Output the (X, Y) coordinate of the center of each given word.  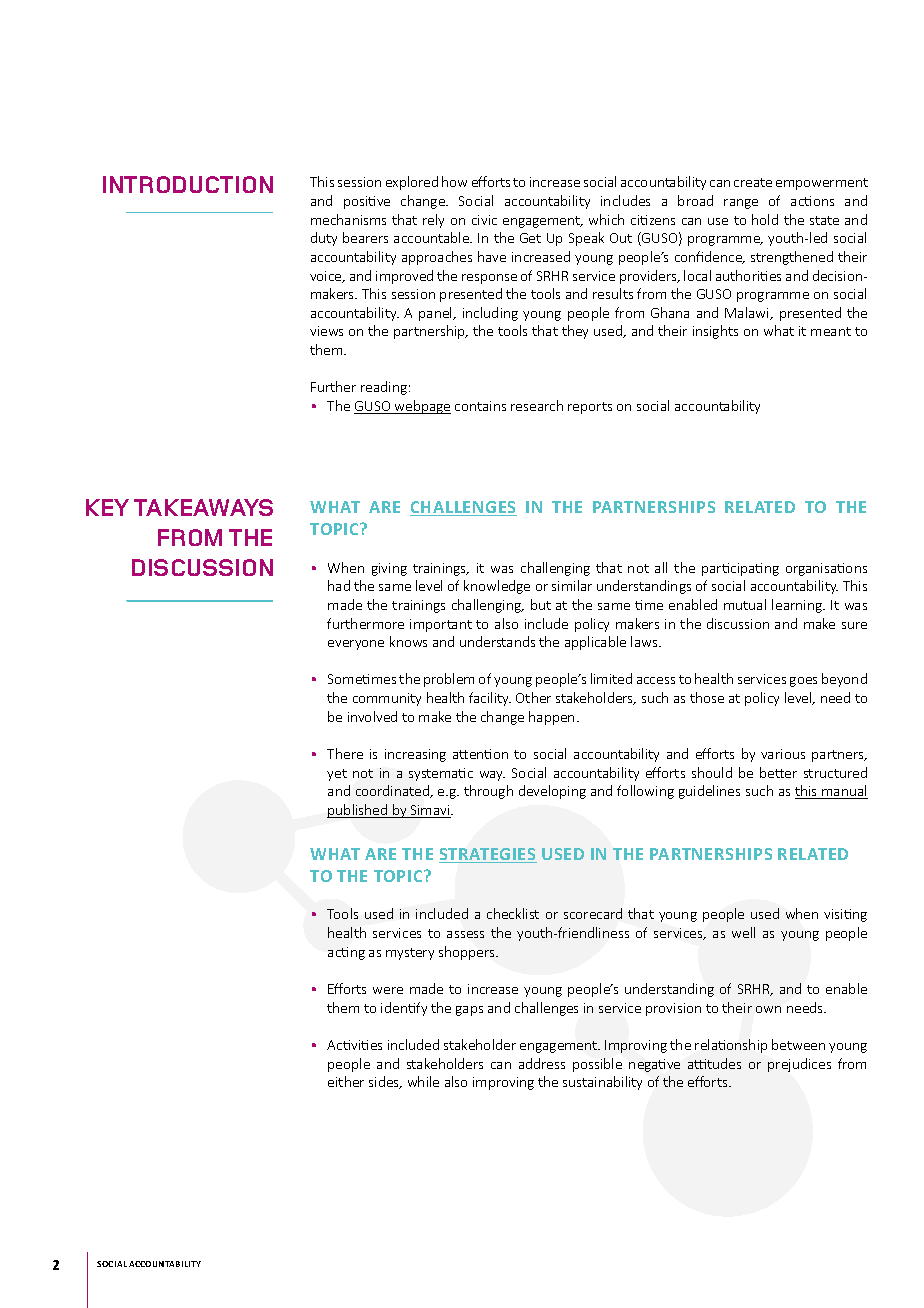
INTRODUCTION (188, 184)
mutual (745, 604)
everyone (356, 645)
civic (484, 220)
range (741, 204)
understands (497, 641)
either (346, 1081)
